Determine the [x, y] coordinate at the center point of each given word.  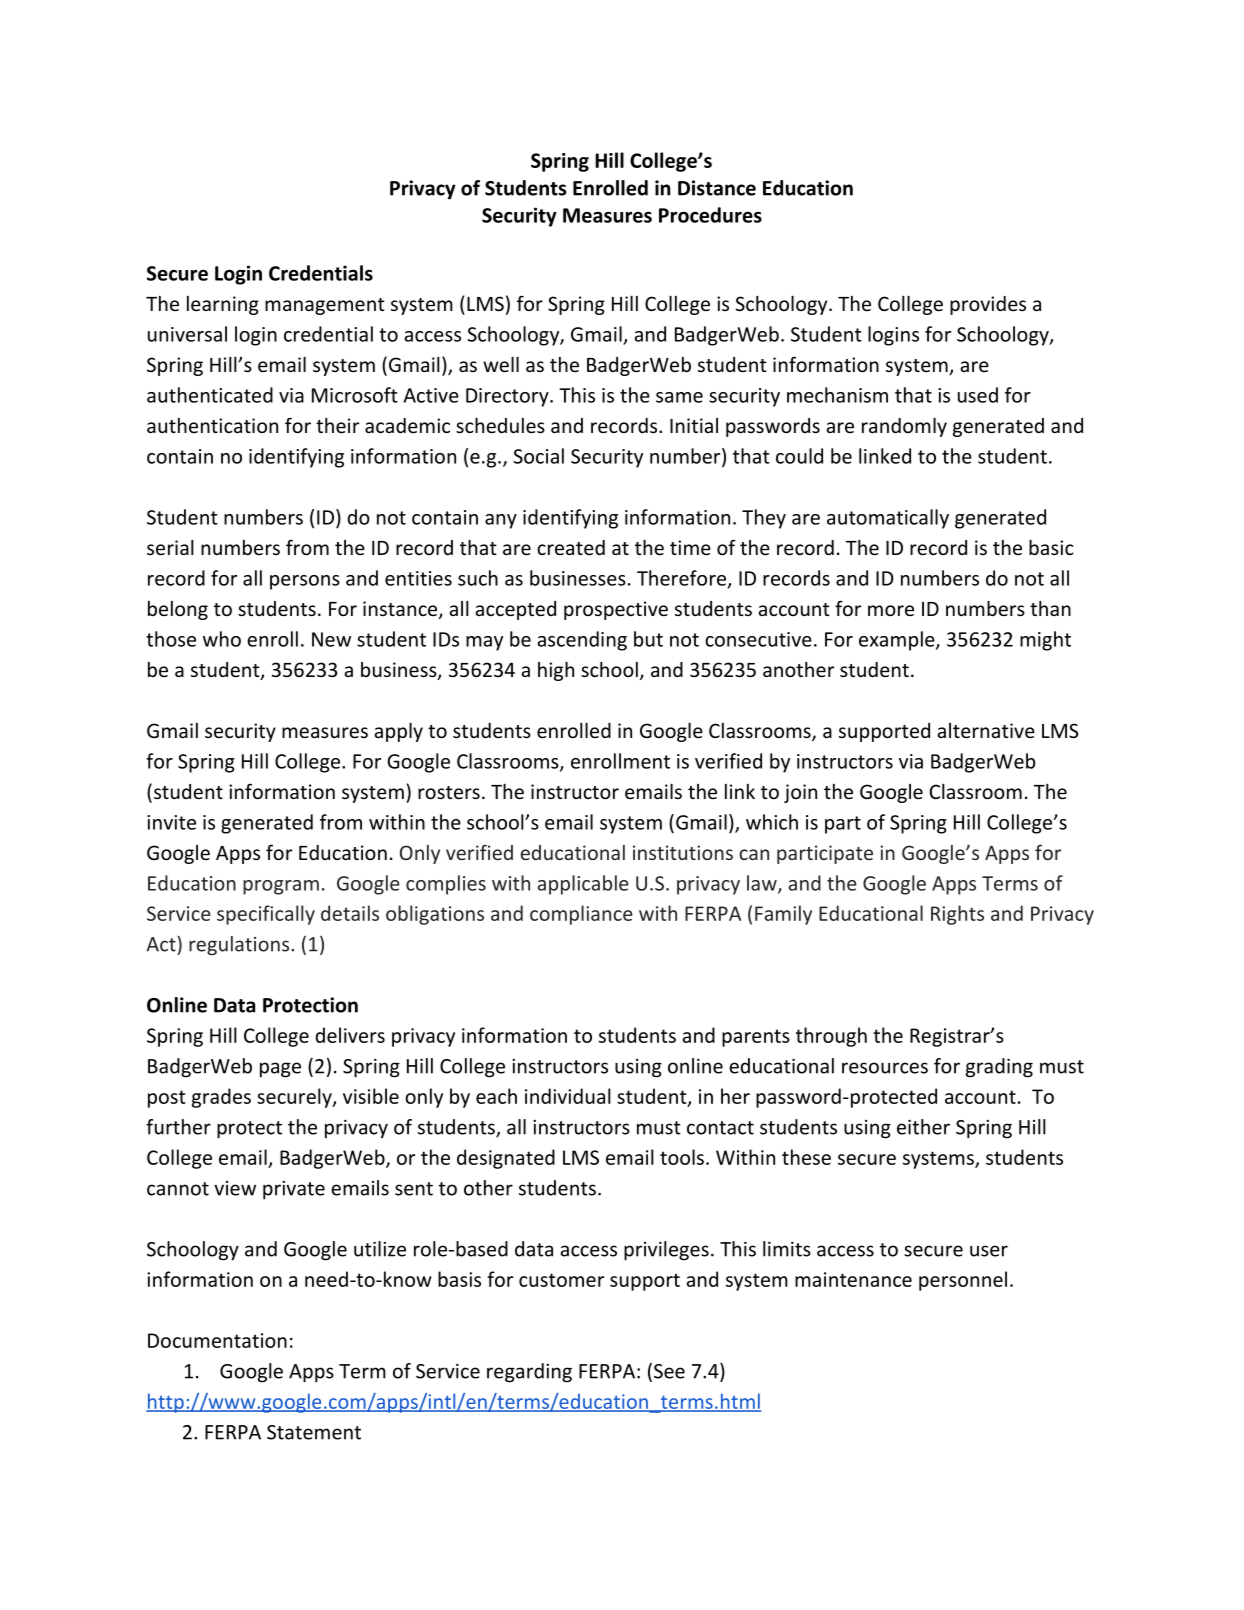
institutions [683, 852]
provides [988, 305]
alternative [986, 730]
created [571, 547]
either [923, 1127]
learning [223, 305]
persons [305, 582]
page [280, 1070]
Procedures [710, 215]
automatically [888, 519]
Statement [314, 1432]
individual [568, 1096]
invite [171, 822]
